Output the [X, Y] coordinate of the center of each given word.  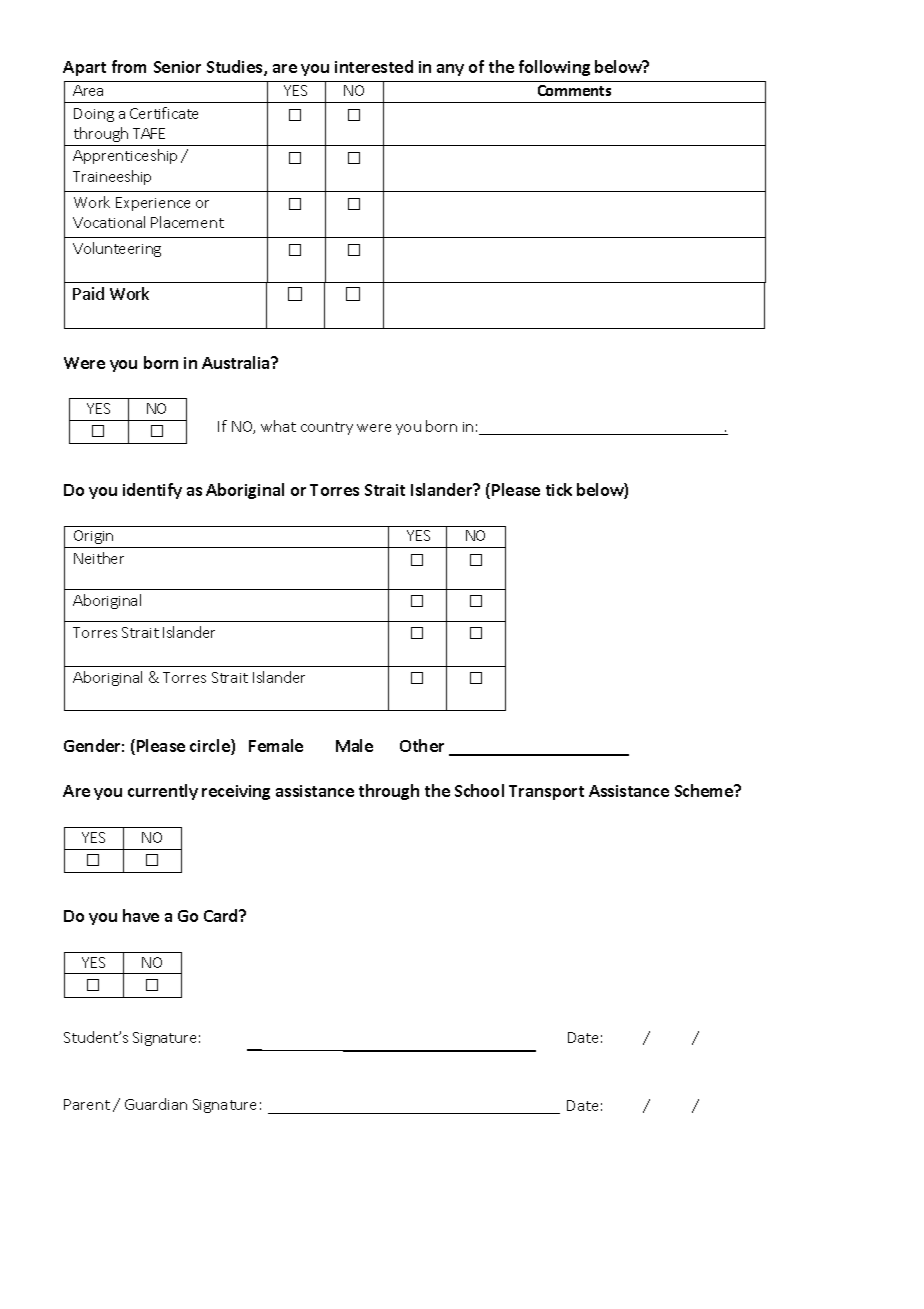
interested [374, 66]
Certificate [164, 113]
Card [222, 915]
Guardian [156, 1104]
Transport [546, 792]
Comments [574, 90]
